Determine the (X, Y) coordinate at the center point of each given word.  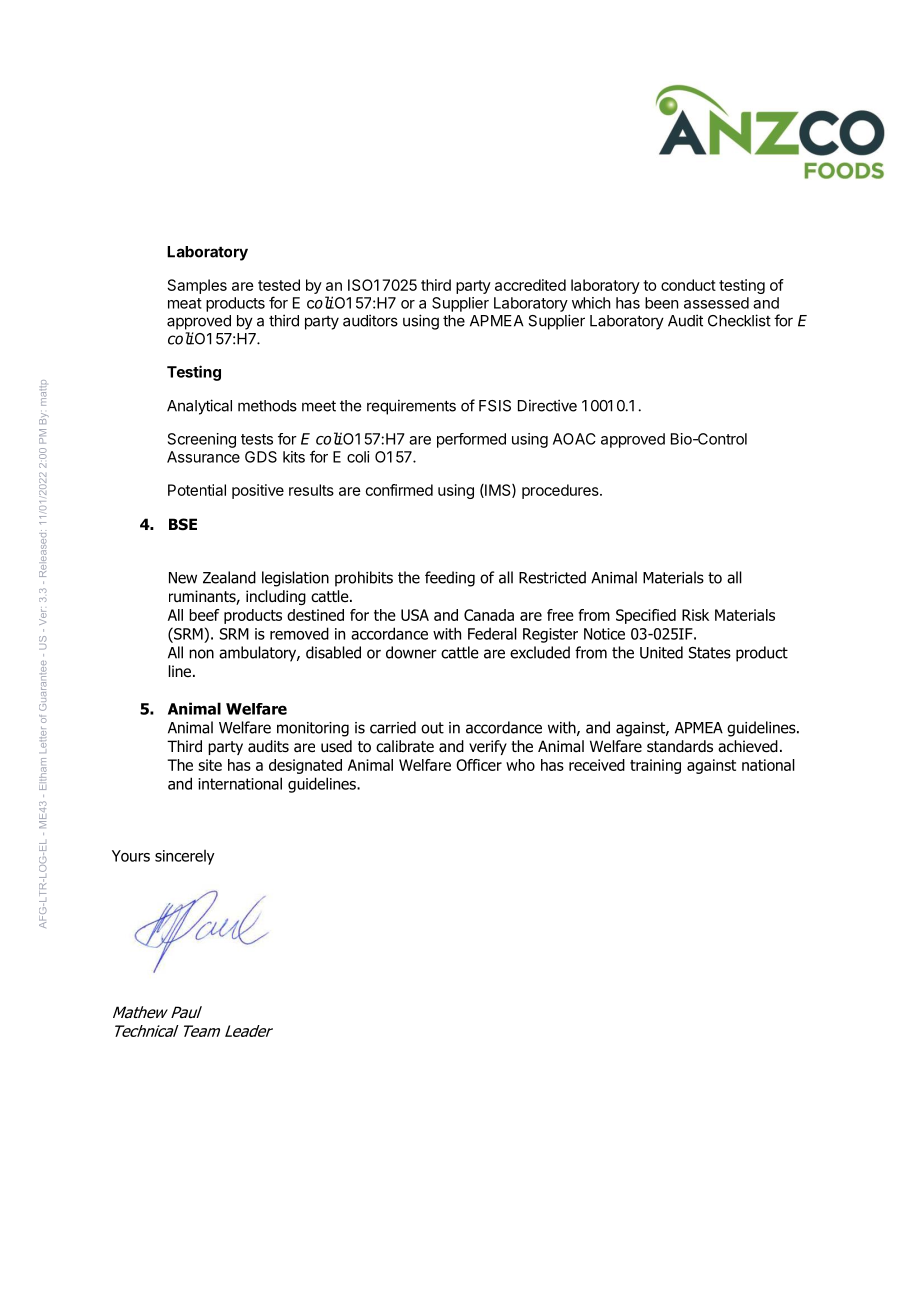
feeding (450, 579)
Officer (479, 765)
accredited (530, 285)
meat (185, 303)
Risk (695, 615)
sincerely (185, 857)
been (661, 303)
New (183, 578)
